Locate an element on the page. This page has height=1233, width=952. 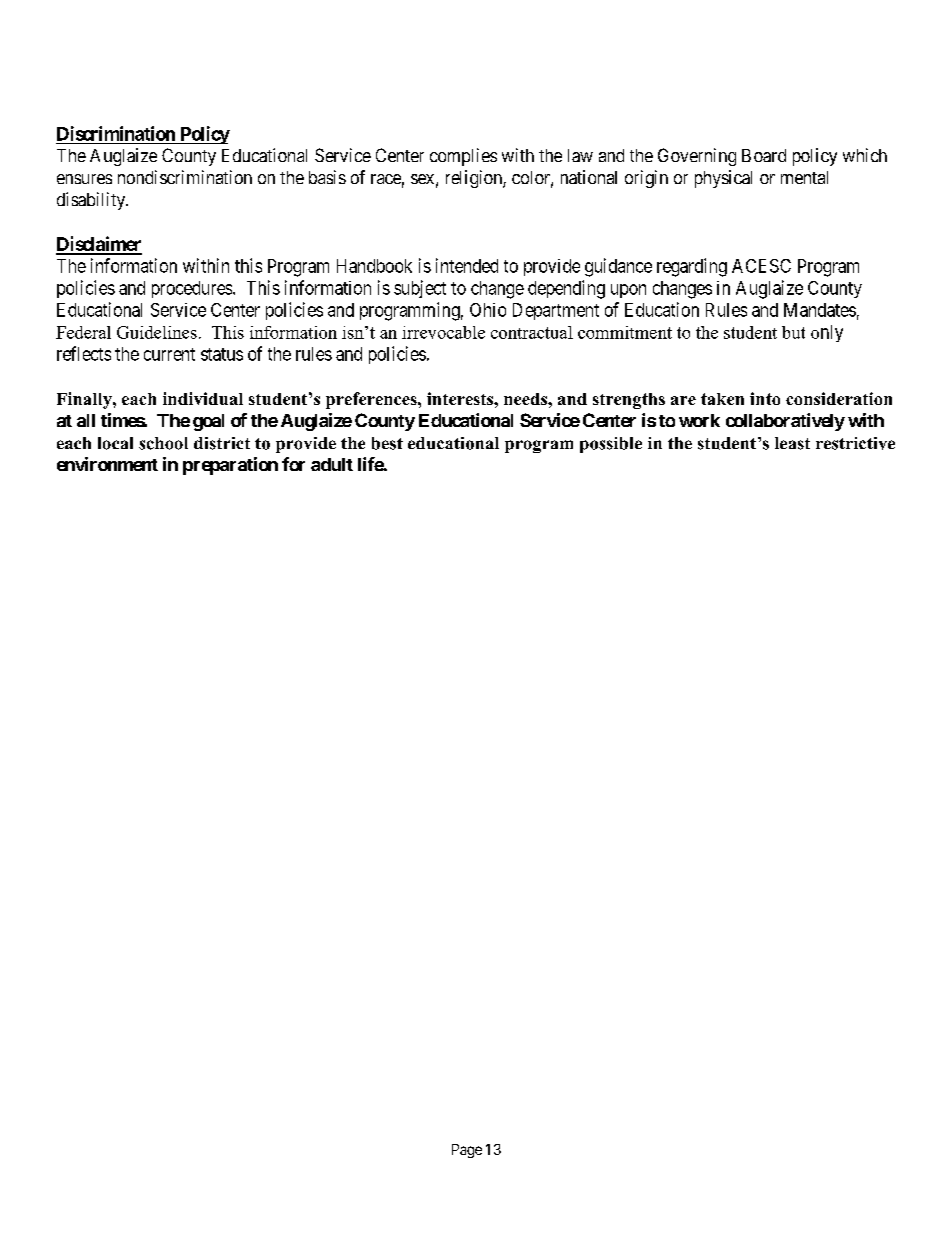
environment is located at coordinates (107, 464).
